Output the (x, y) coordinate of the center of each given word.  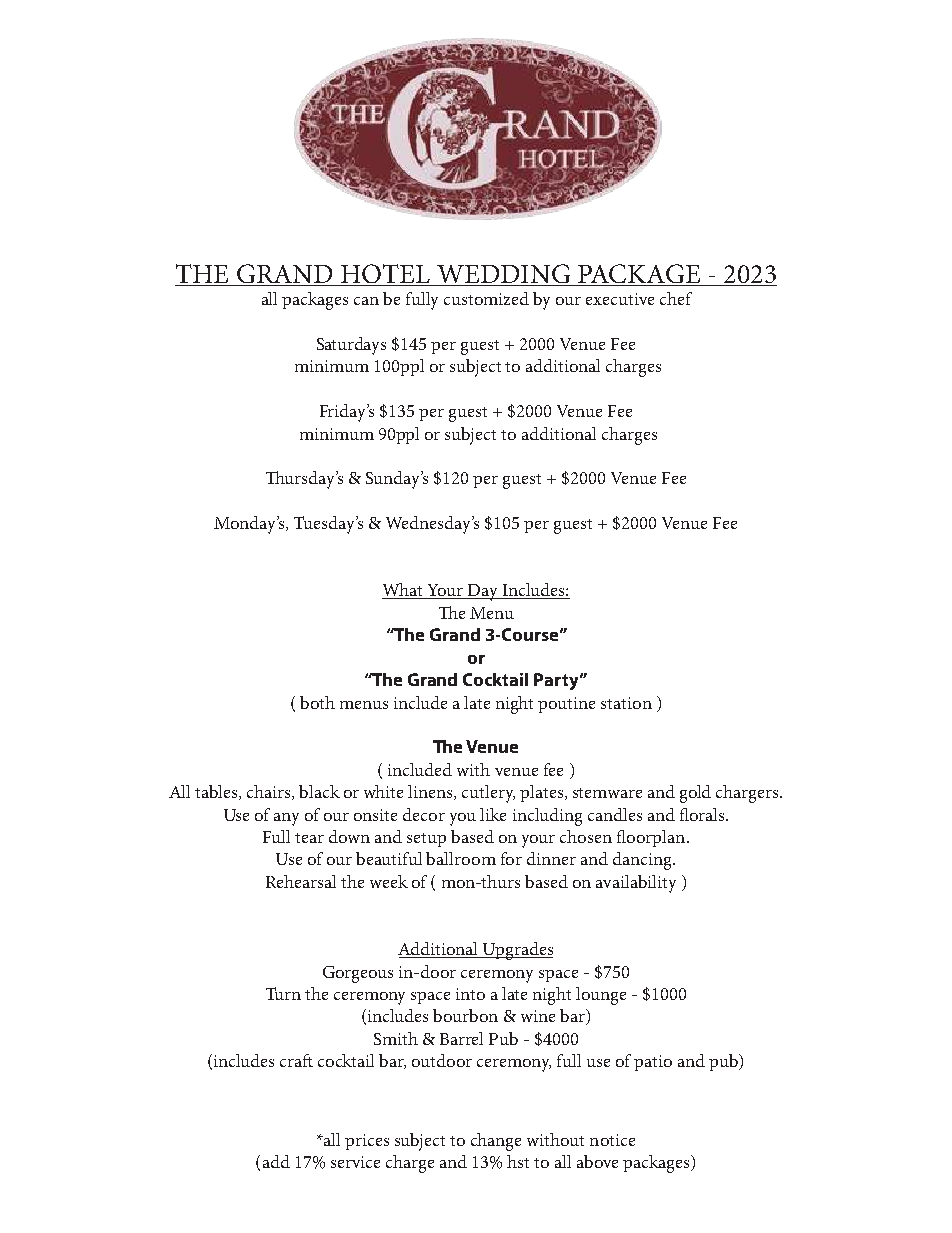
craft (296, 1060)
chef (676, 298)
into (470, 994)
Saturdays (351, 346)
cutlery (488, 794)
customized (486, 298)
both (317, 702)
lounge (601, 996)
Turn (283, 993)
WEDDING (503, 273)
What (404, 591)
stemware (607, 793)
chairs (270, 792)
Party (557, 681)
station (626, 703)
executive (620, 299)
